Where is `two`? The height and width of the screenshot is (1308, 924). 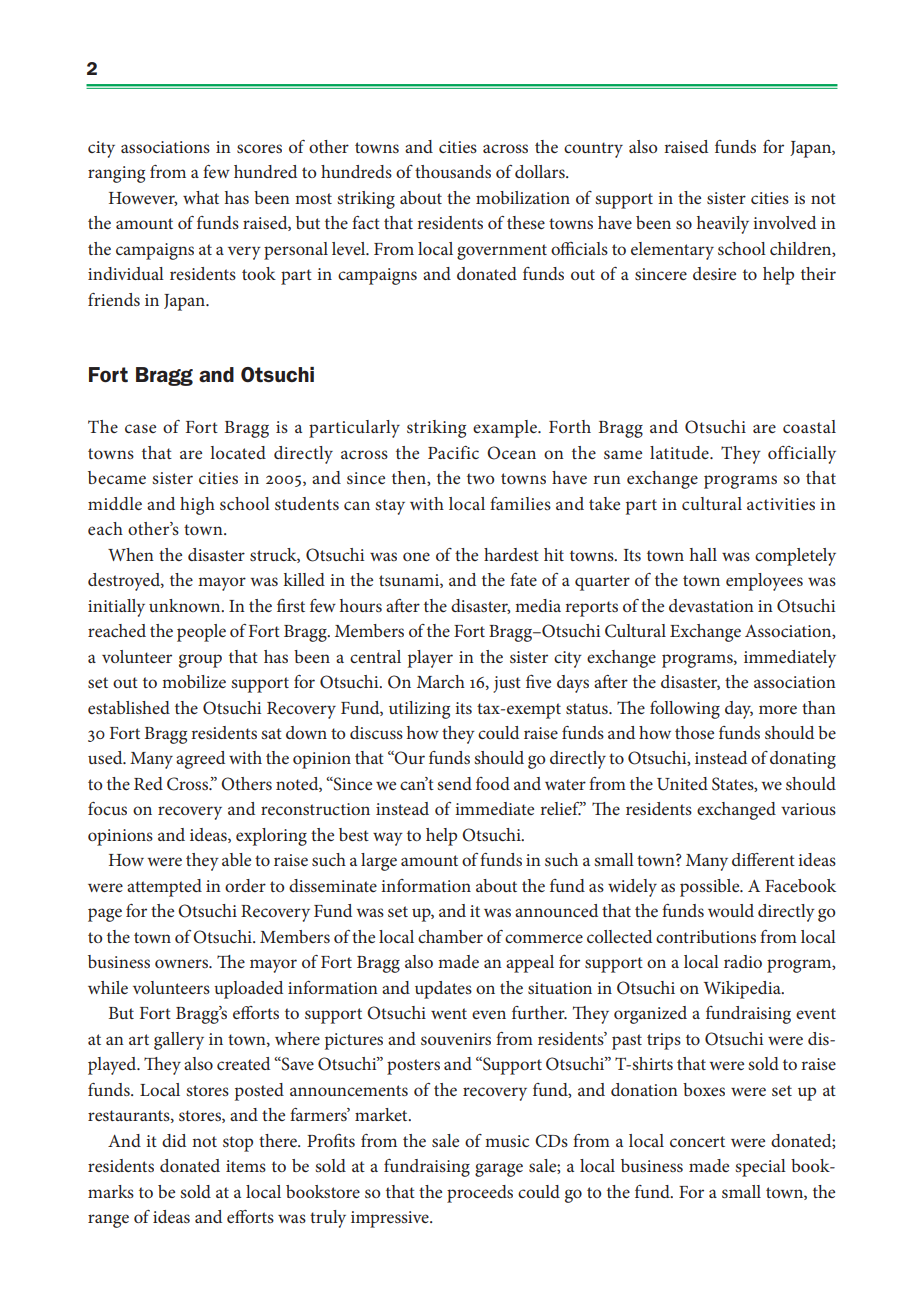
two is located at coordinates (481, 478).
